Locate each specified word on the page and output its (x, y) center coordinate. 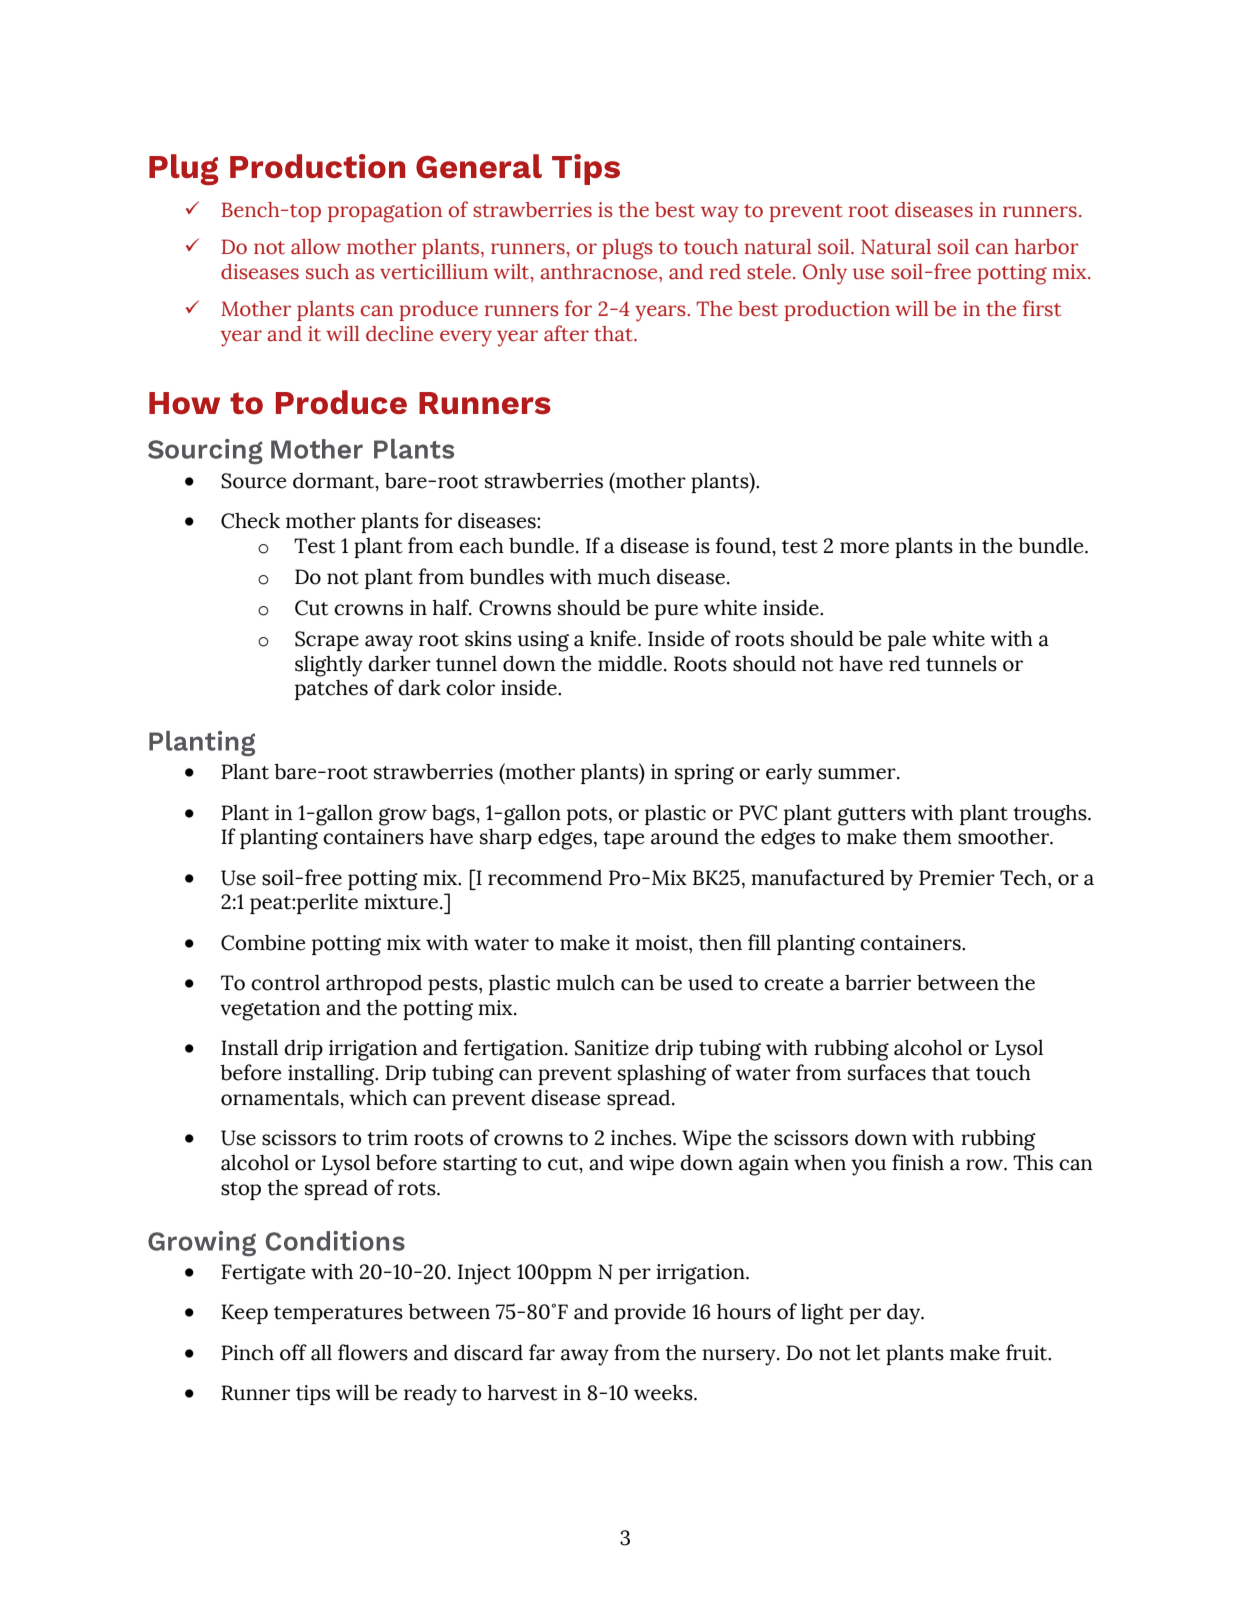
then (720, 942)
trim (387, 1138)
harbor (1047, 247)
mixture (402, 902)
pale (907, 640)
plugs (627, 249)
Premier (957, 878)
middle (631, 663)
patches (331, 690)
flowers (373, 1352)
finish (918, 1162)
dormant (335, 481)
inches (642, 1137)
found (744, 545)
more (864, 548)
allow (316, 246)
